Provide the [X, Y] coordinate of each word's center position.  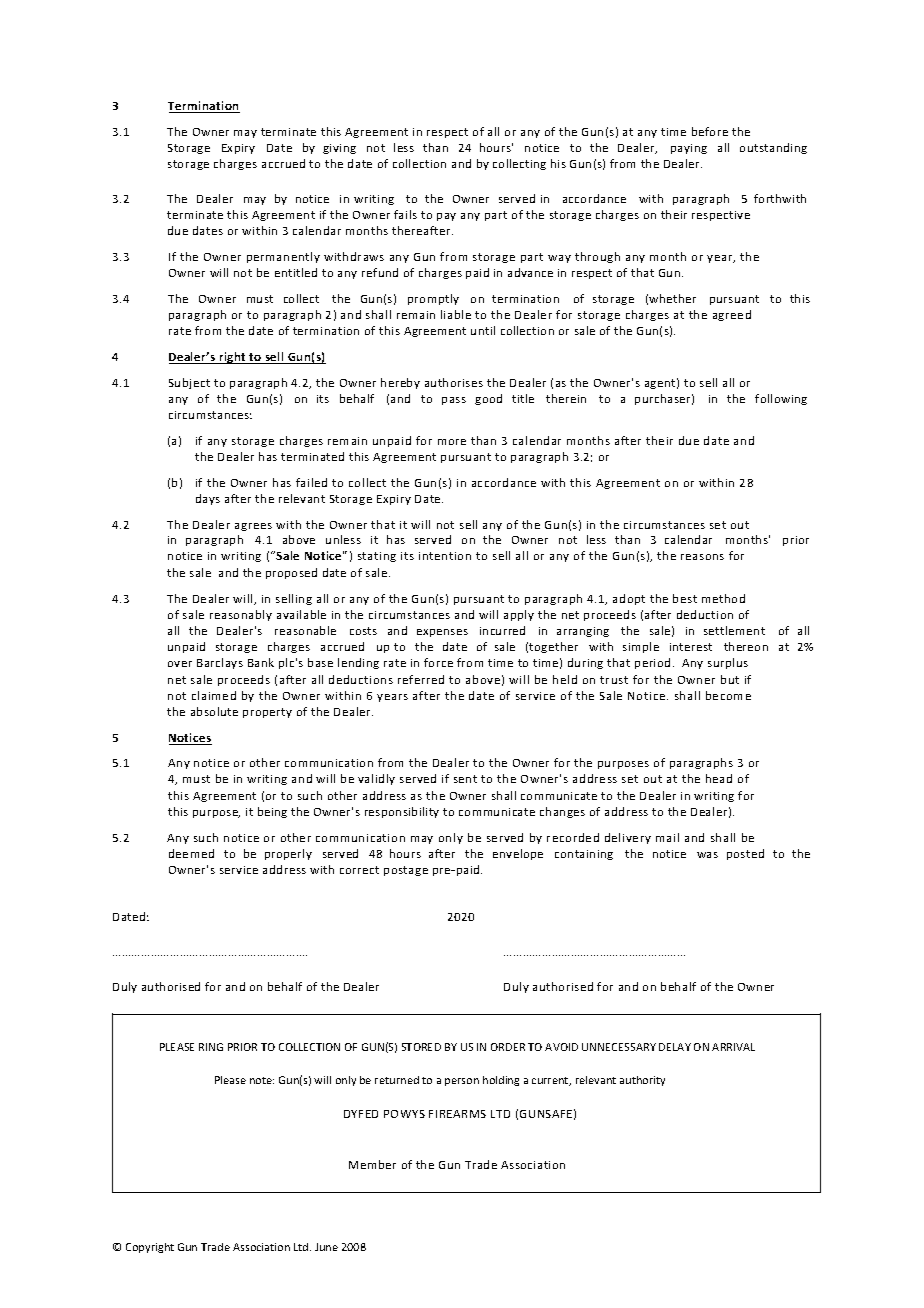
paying [689, 149]
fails [405, 214]
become [728, 695]
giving [339, 149]
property [267, 713]
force [438, 662]
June [326, 1247]
